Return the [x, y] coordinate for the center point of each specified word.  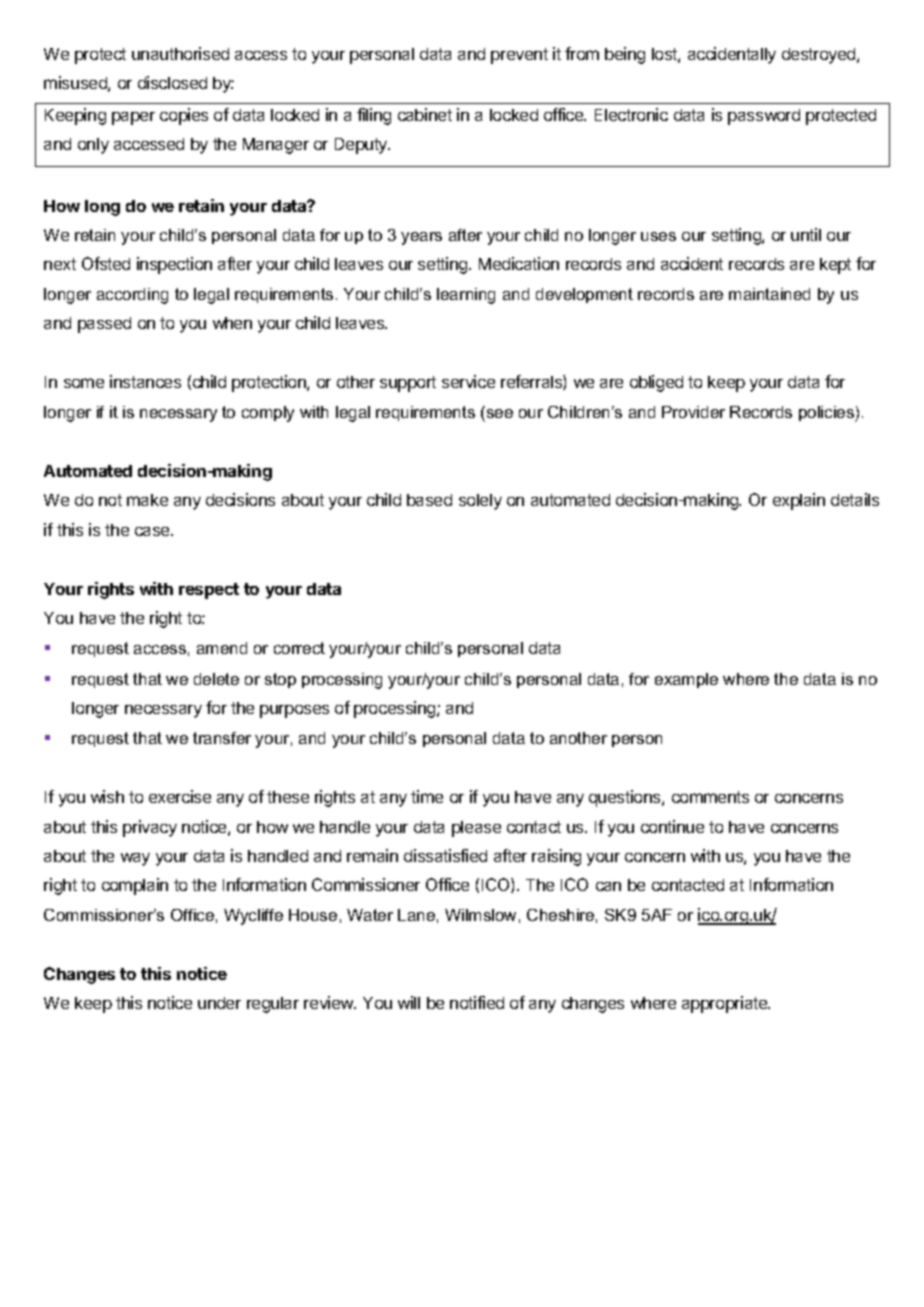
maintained [769, 294]
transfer [222, 738]
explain [799, 501]
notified [477, 1002]
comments [710, 797]
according [132, 296]
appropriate [726, 1004]
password [764, 117]
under [219, 1003]
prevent [519, 56]
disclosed [172, 82]
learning [466, 296]
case [153, 531]
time [427, 796]
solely [480, 502]
